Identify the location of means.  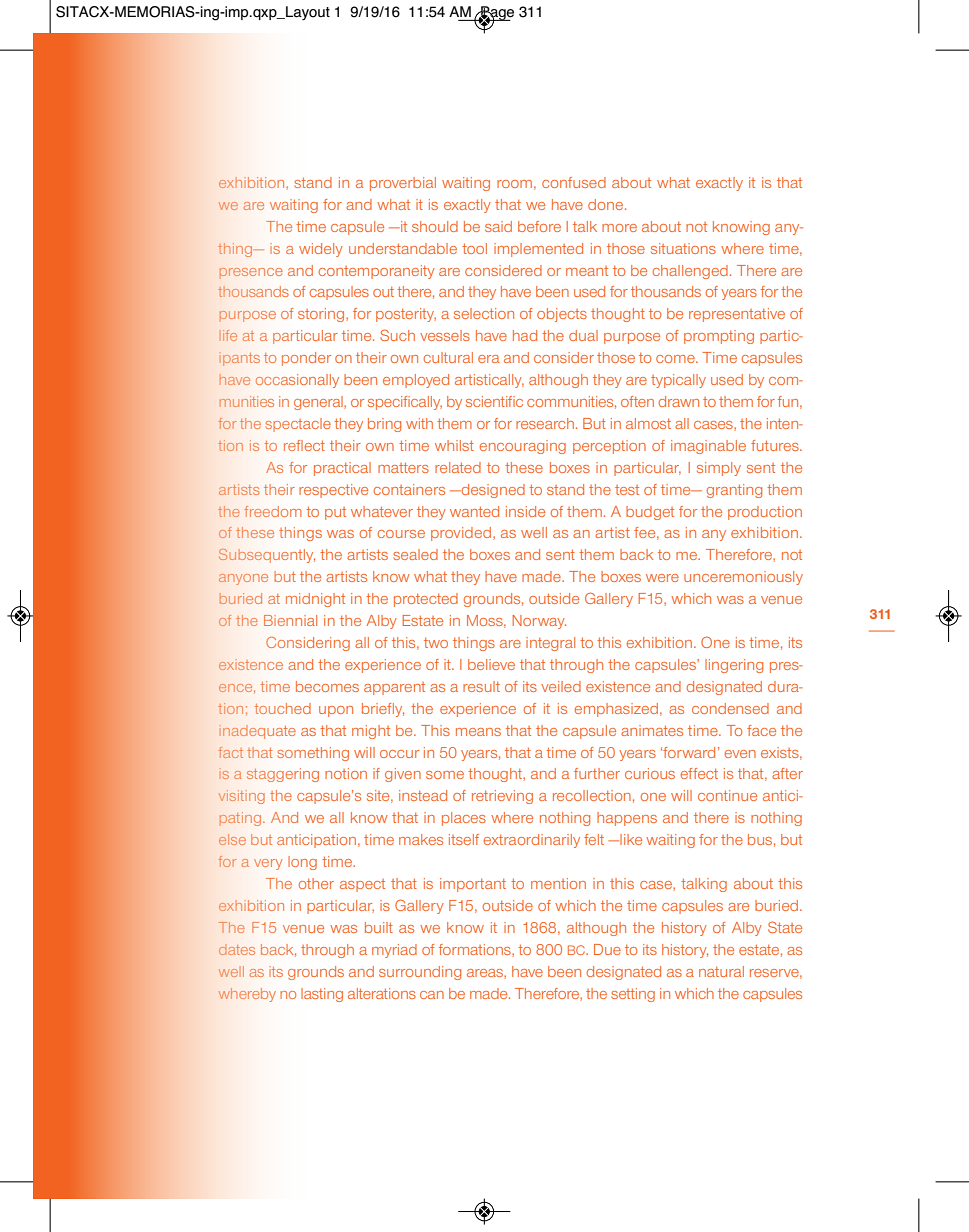
(478, 732).
